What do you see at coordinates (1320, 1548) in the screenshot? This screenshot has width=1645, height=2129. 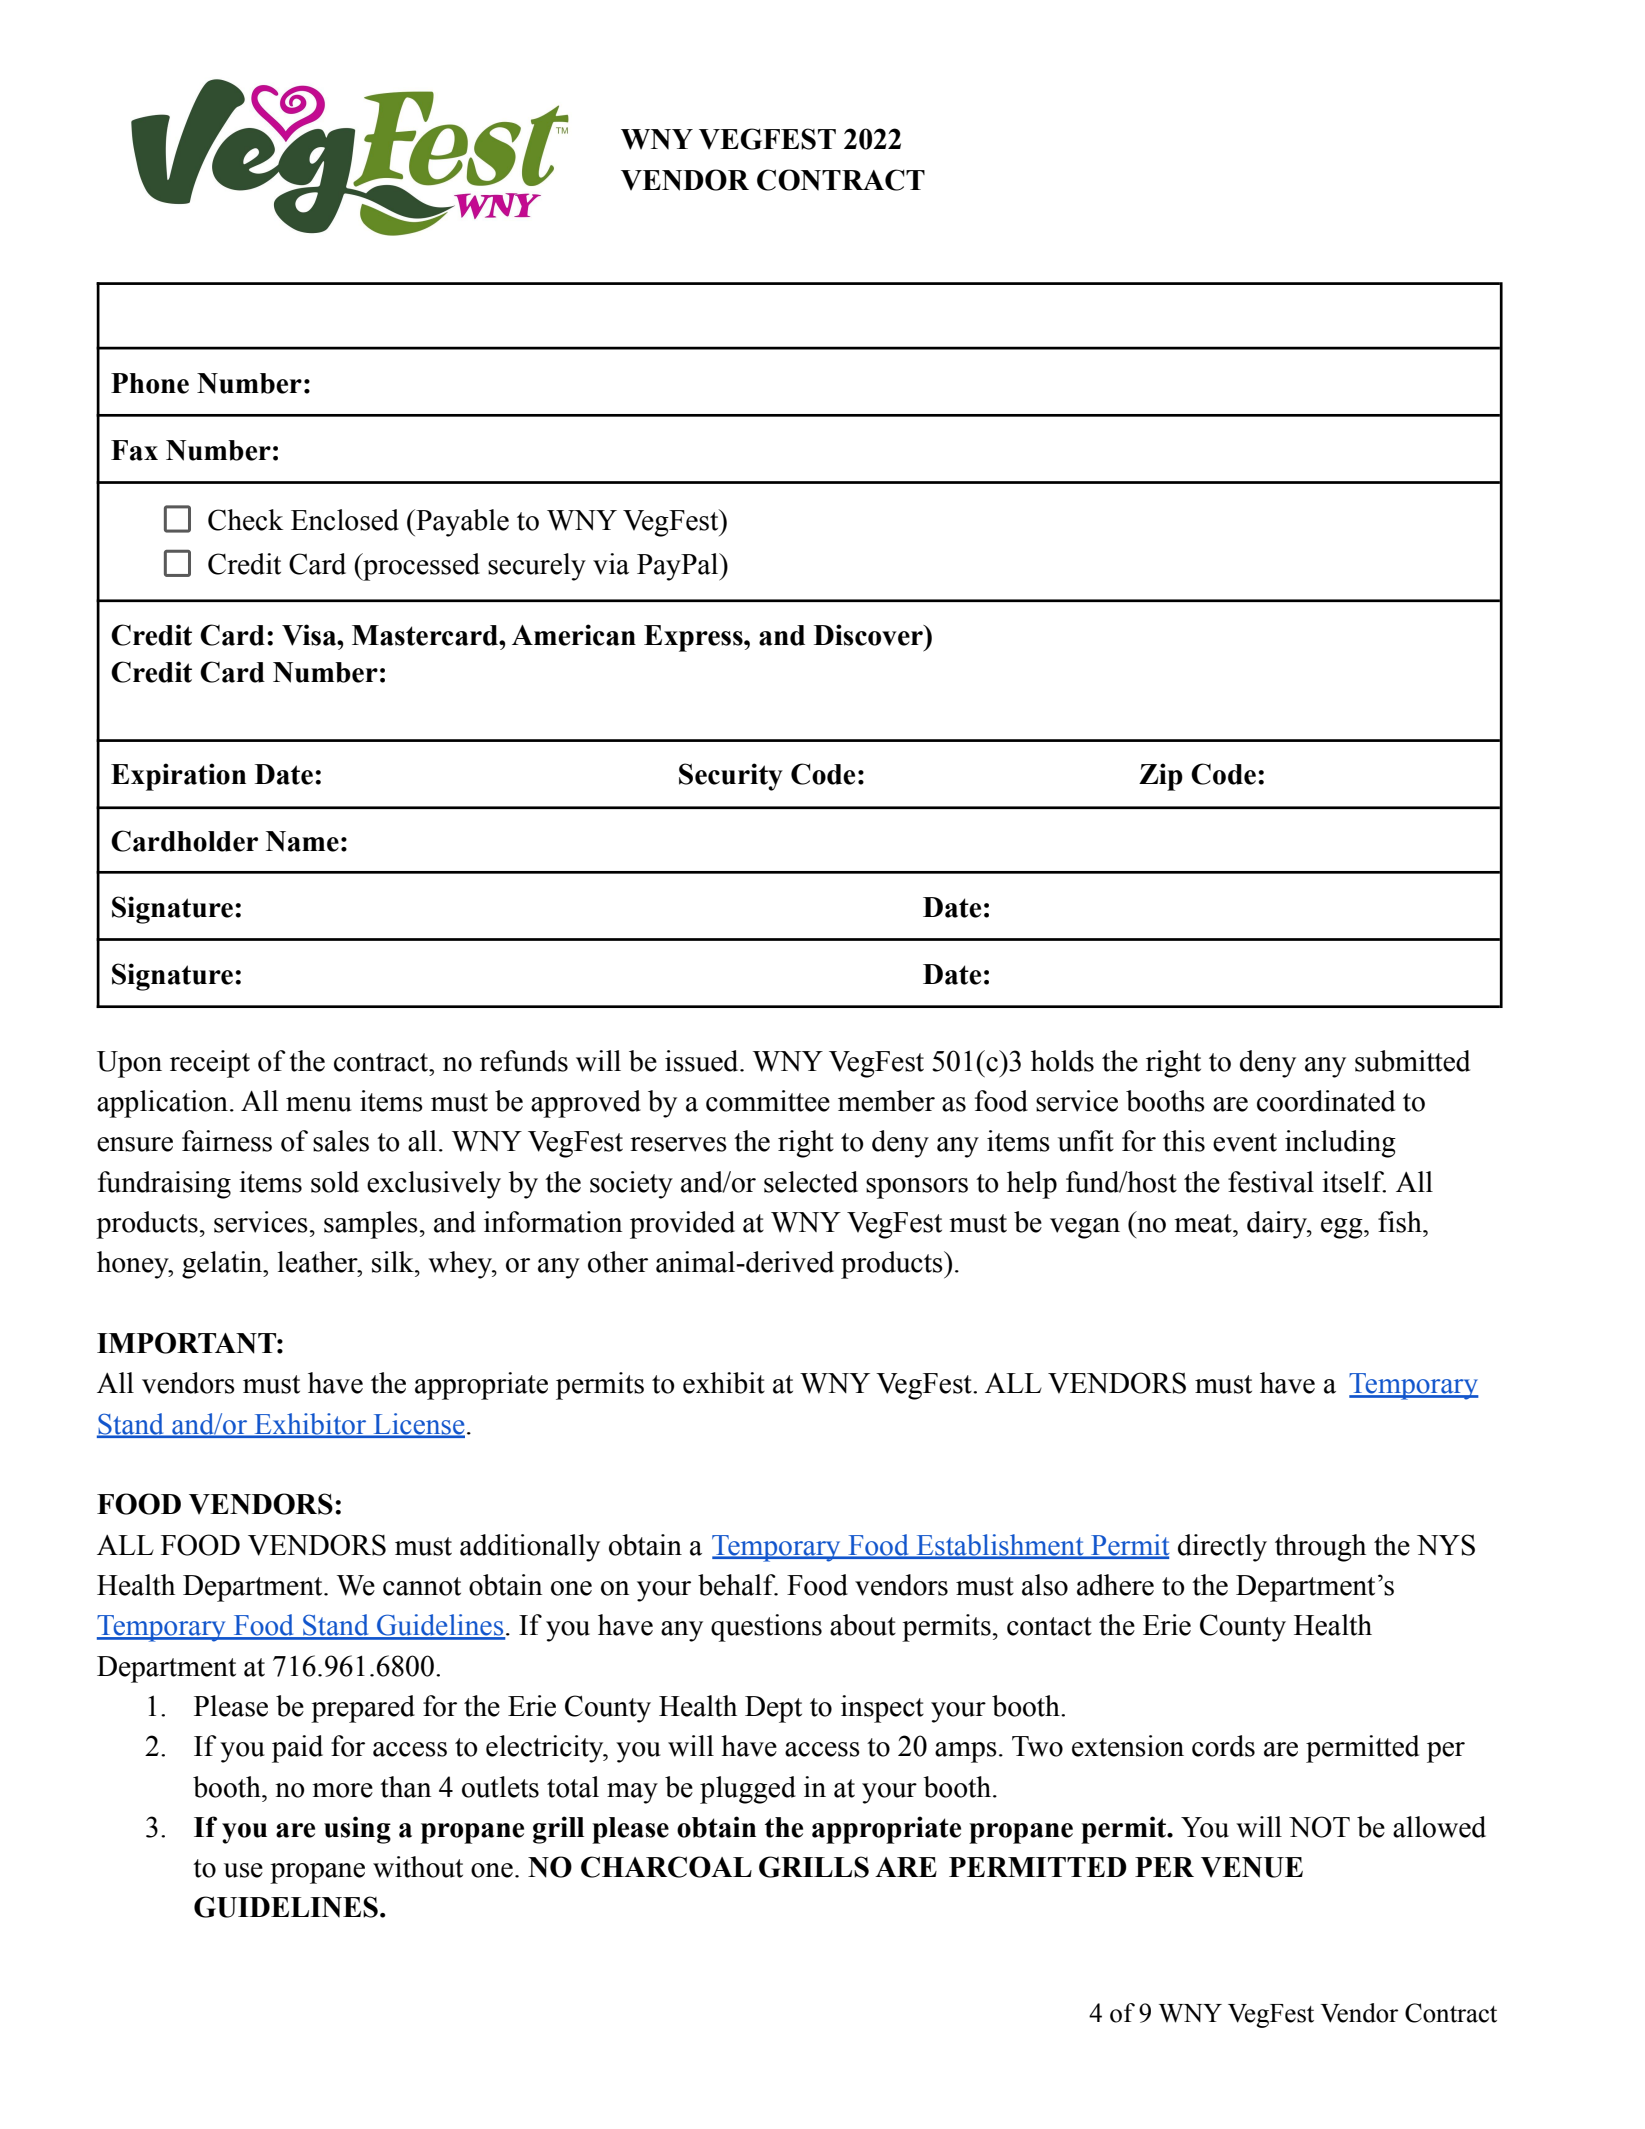 I see `through` at bounding box center [1320, 1548].
